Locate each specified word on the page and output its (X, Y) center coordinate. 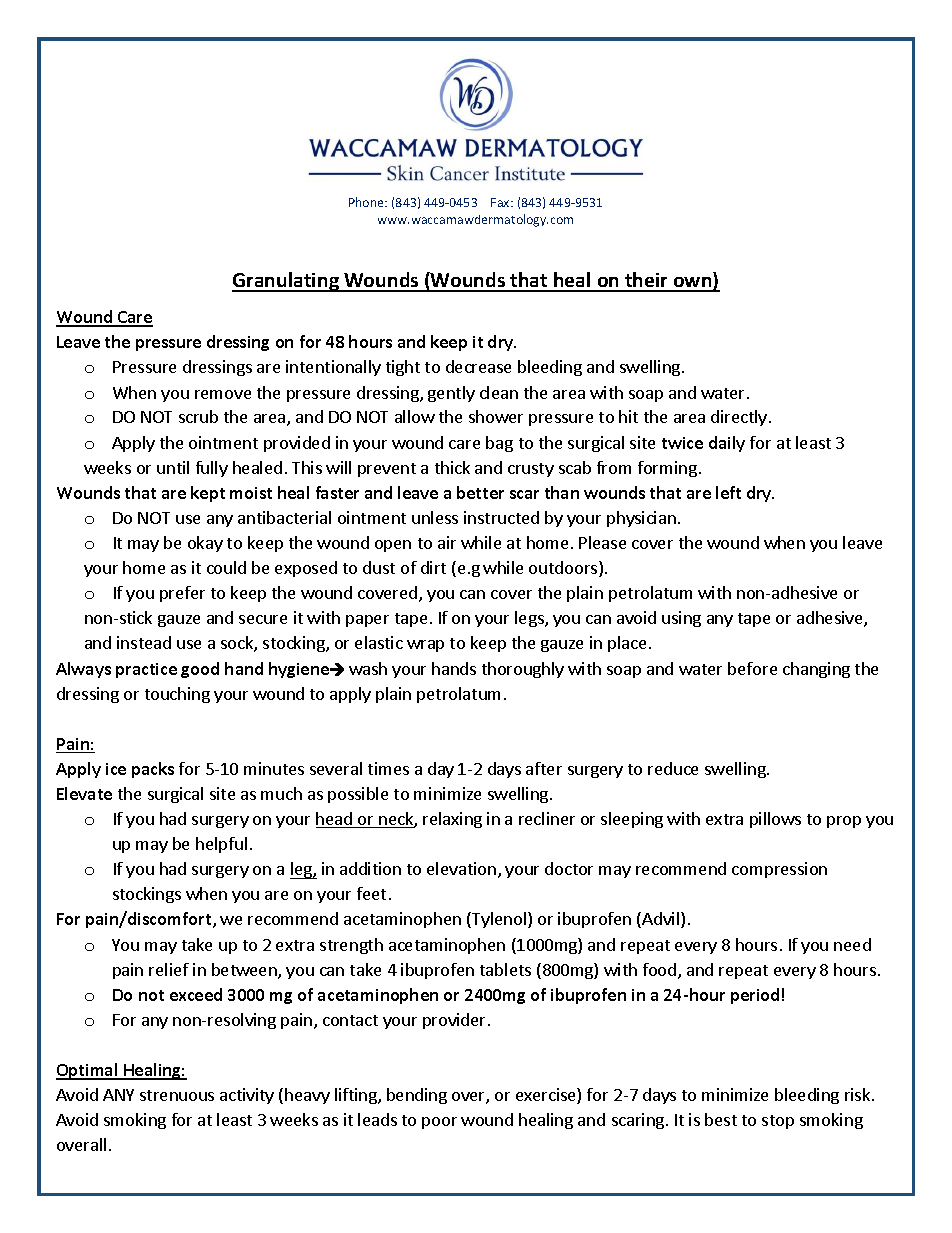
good (200, 670)
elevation (461, 868)
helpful (221, 845)
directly (740, 418)
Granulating (286, 282)
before (752, 668)
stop (778, 1122)
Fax (501, 202)
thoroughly (523, 670)
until (173, 467)
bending (417, 1096)
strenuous (177, 1095)
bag (499, 444)
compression (779, 870)
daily (727, 444)
